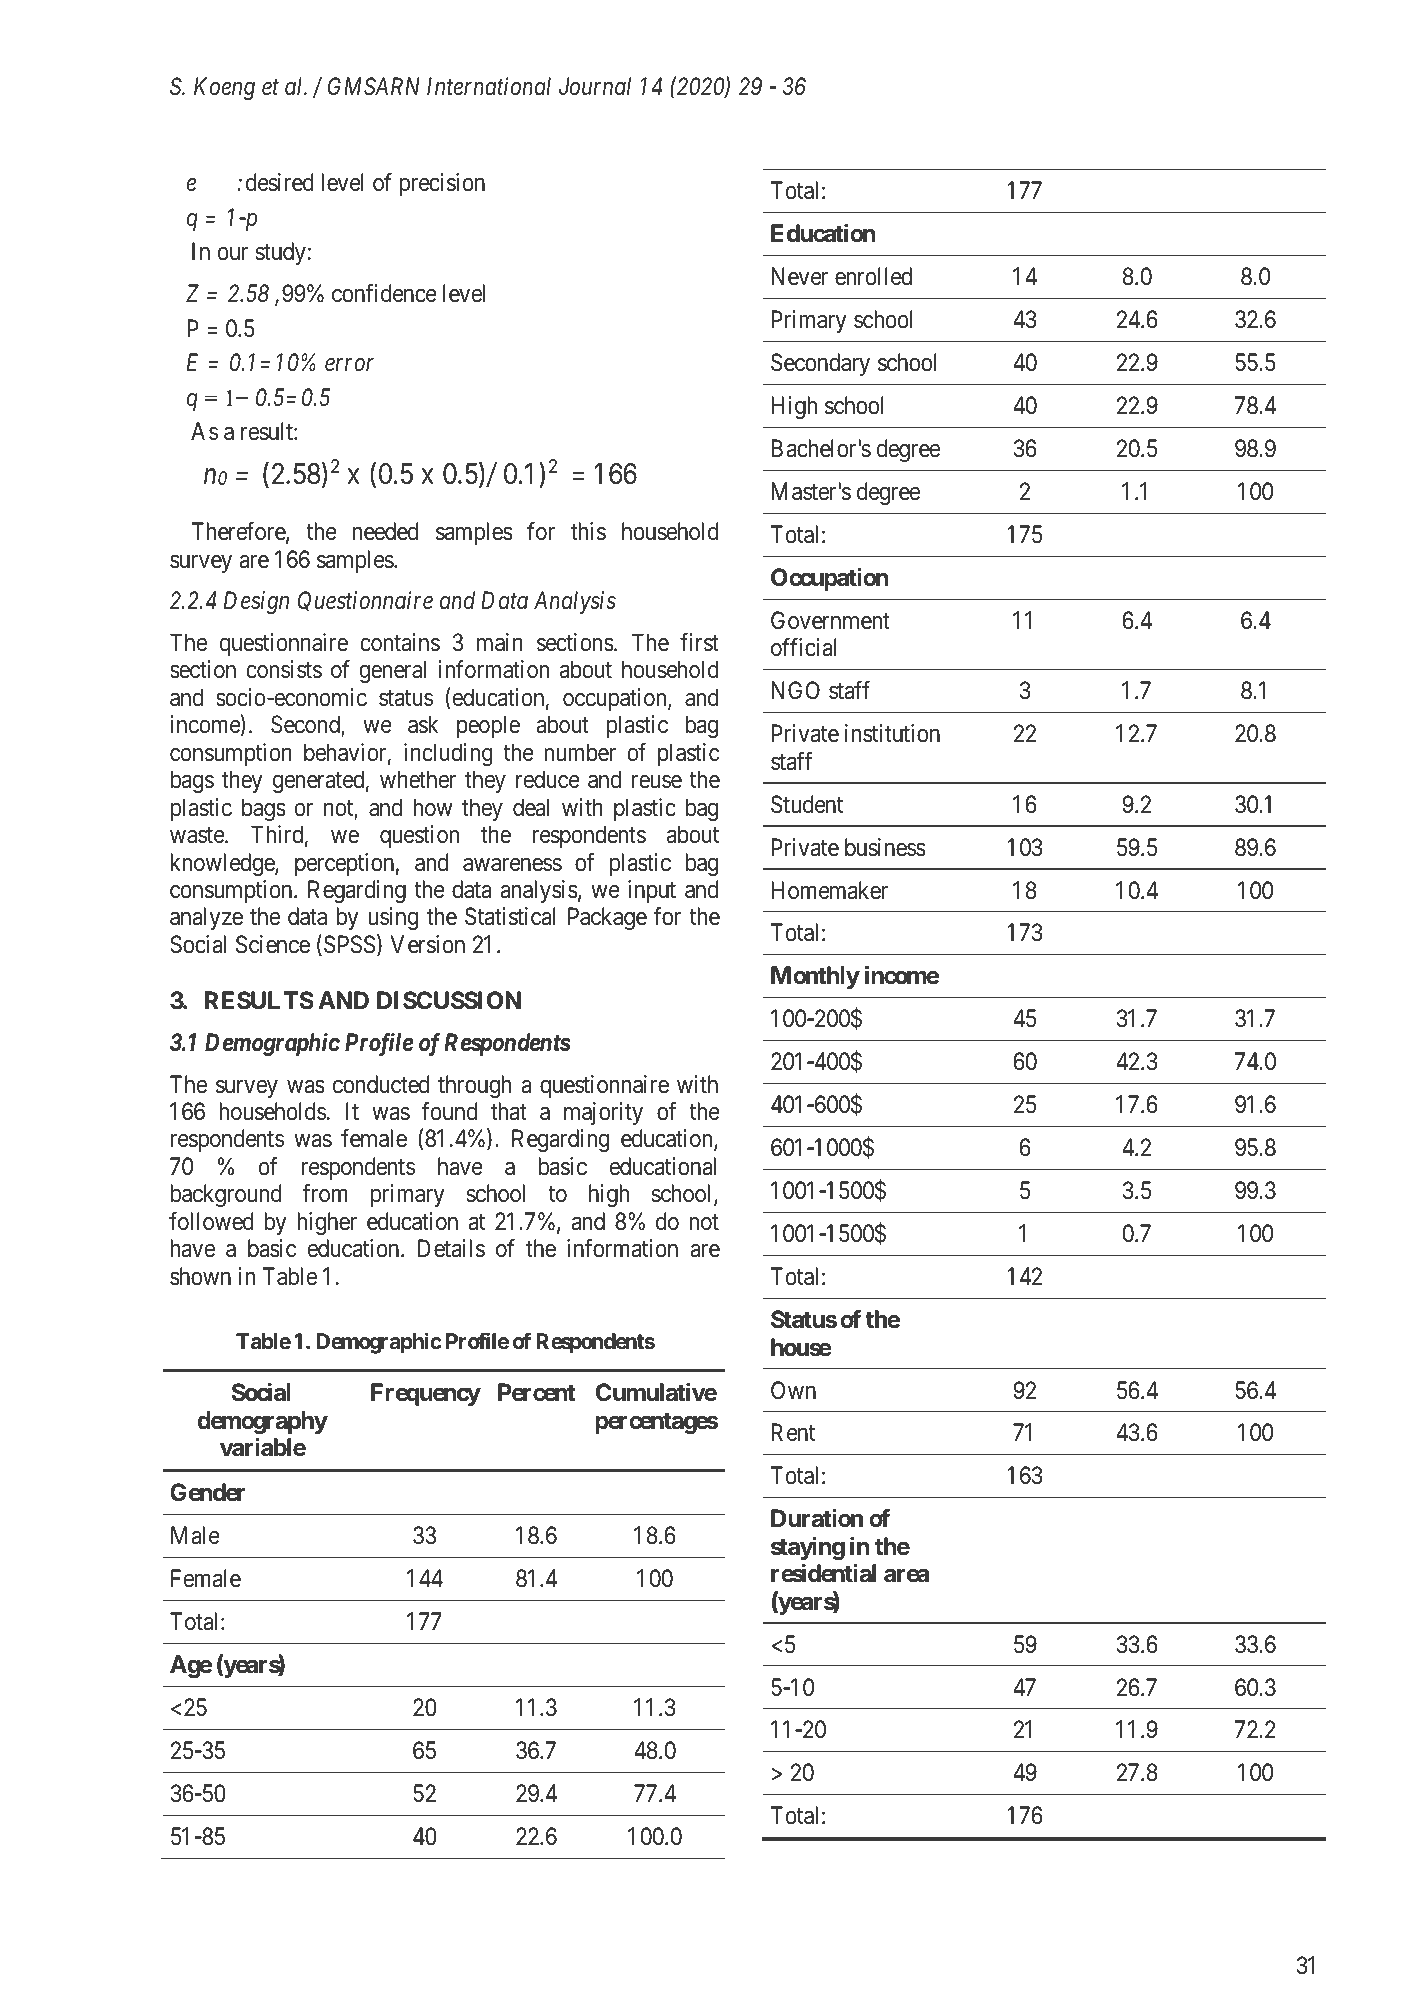  I want to click on deal, so click(531, 807).
